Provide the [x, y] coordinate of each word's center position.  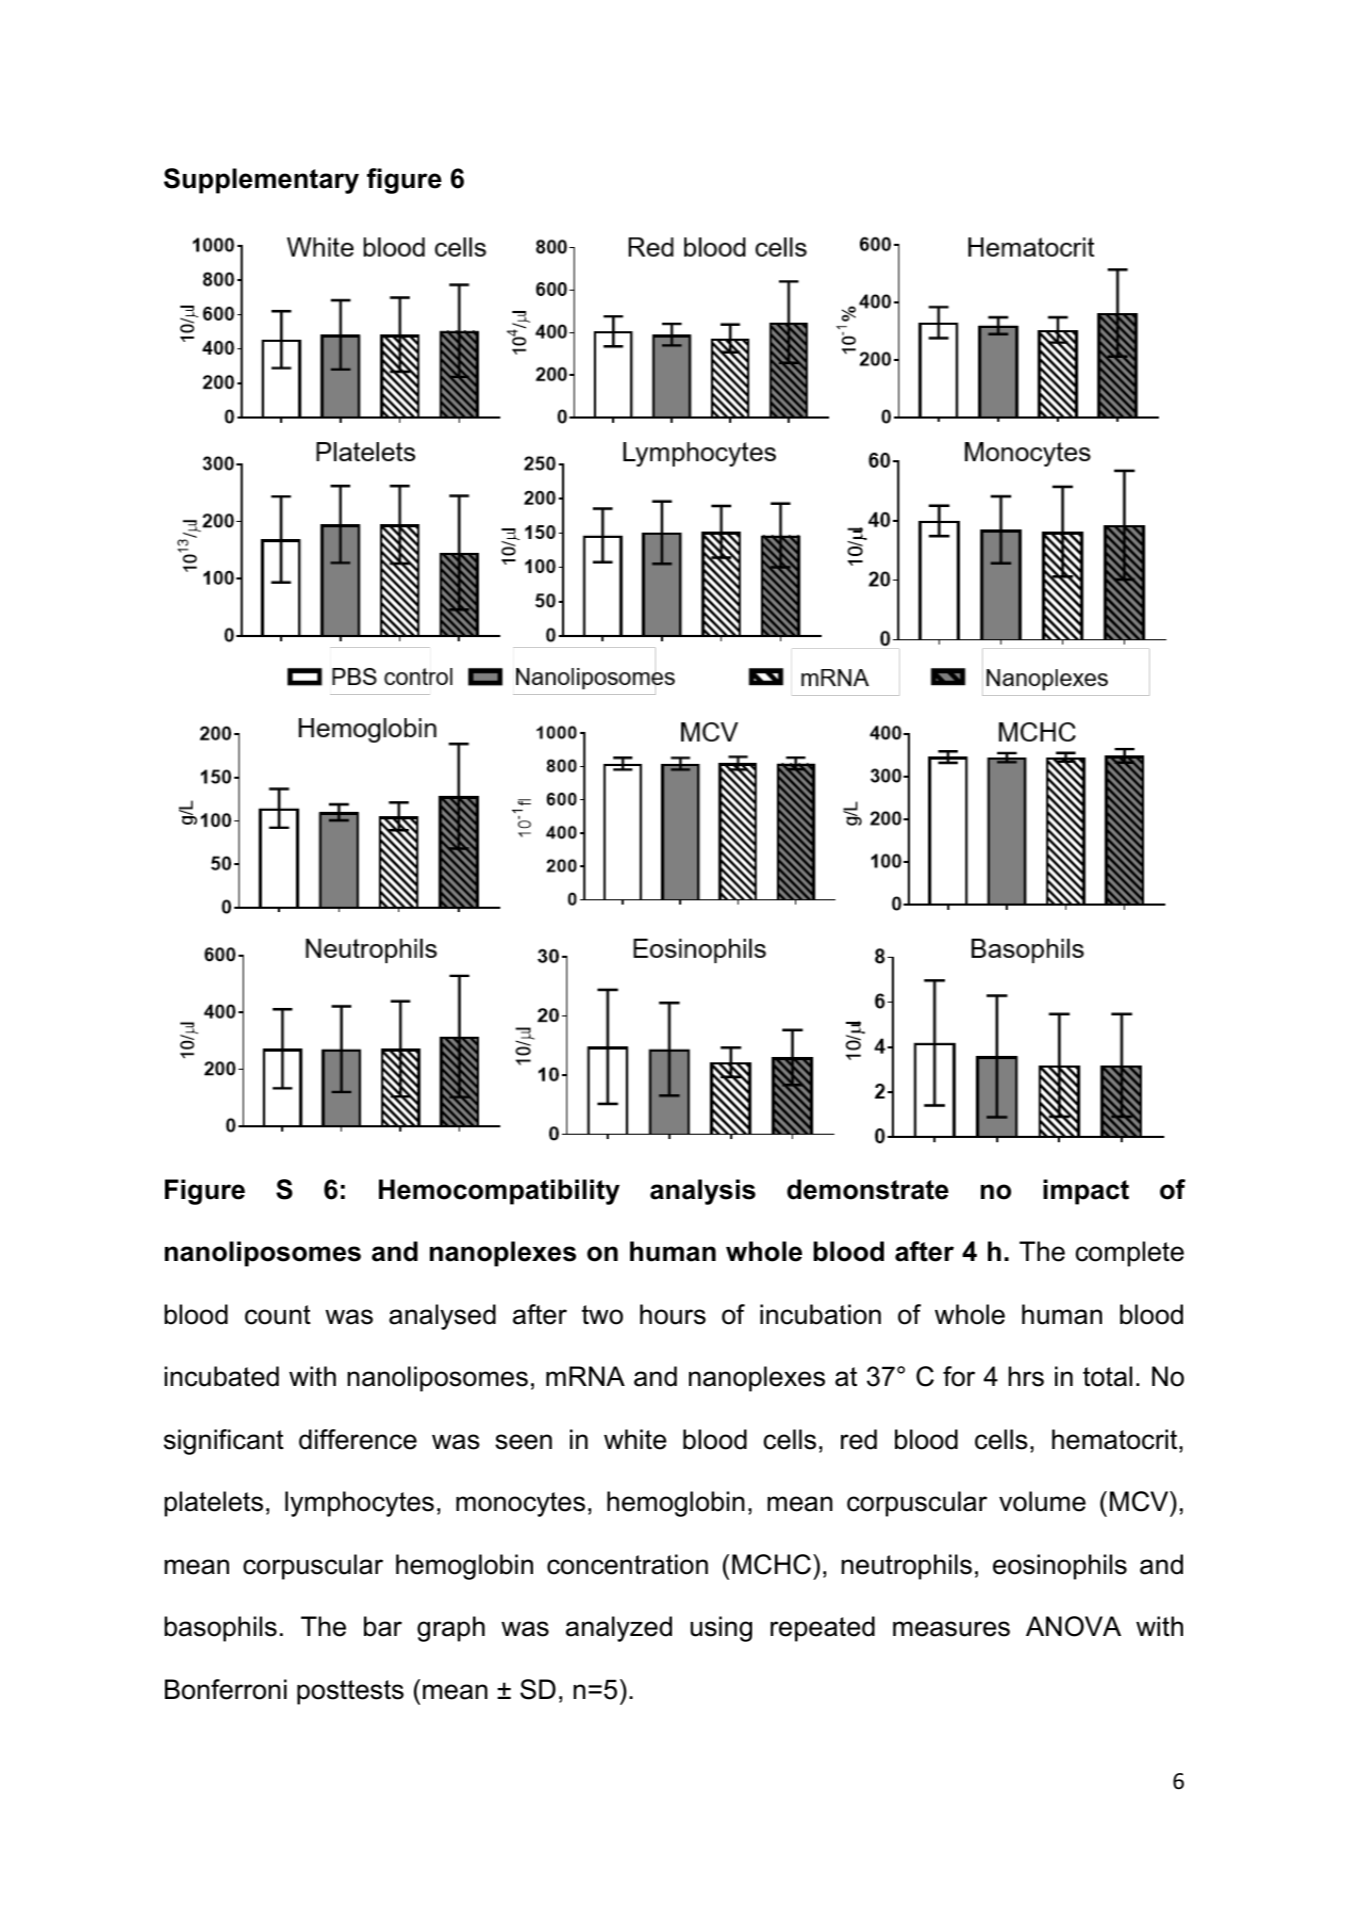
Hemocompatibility [499, 1192]
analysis [703, 1192]
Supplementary [261, 181]
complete [1130, 1254]
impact [1086, 1192]
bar [383, 1626]
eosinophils [1060, 1567]
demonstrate [868, 1189]
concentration [627, 1564]
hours [673, 1314]
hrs [1026, 1376]
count [278, 1315]
